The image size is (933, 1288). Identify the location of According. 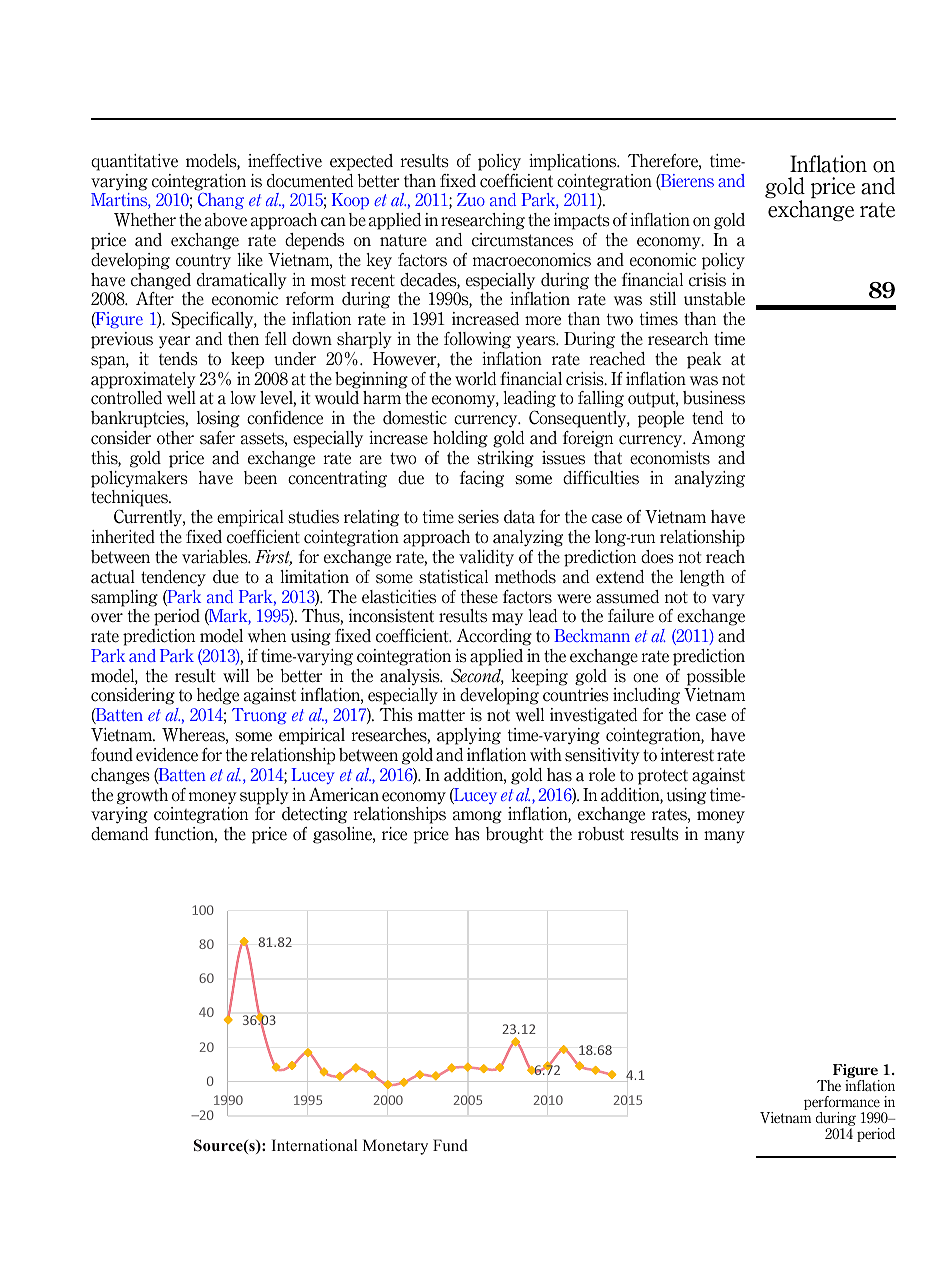
(494, 637).
